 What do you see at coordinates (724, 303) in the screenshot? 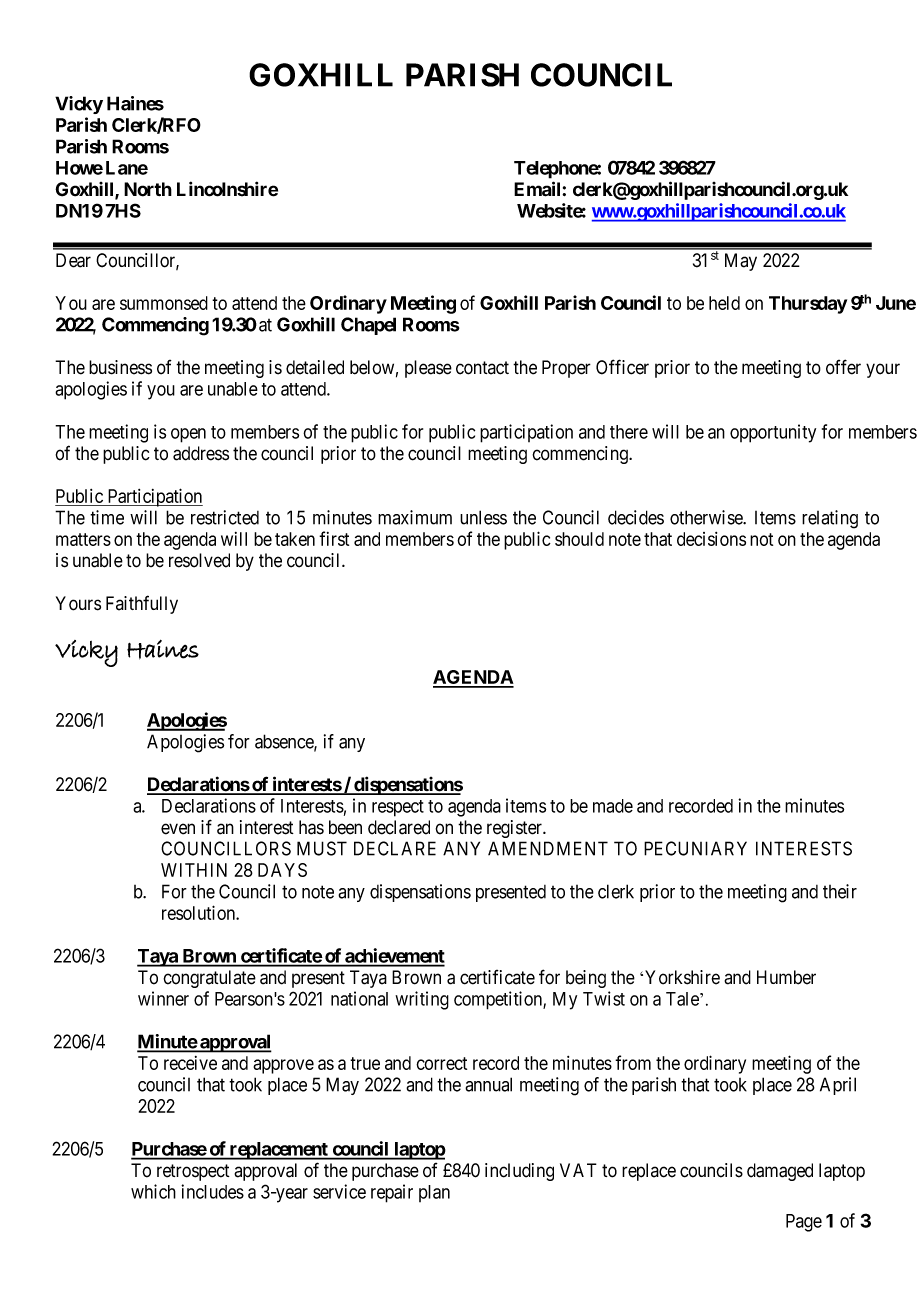
I see `held` at bounding box center [724, 303].
